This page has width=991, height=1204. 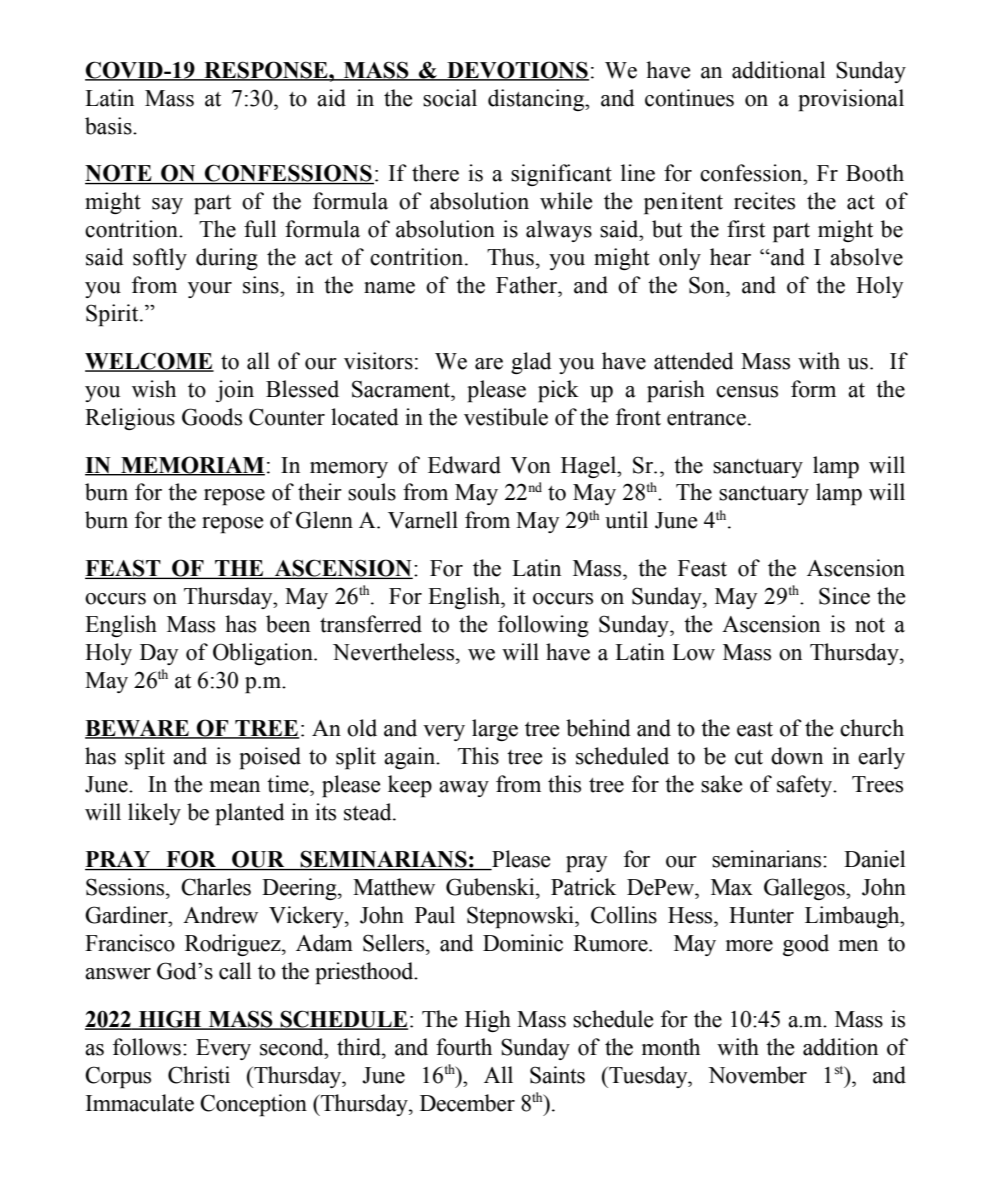 What do you see at coordinates (757, 1075) in the page?
I see `November` at bounding box center [757, 1075].
